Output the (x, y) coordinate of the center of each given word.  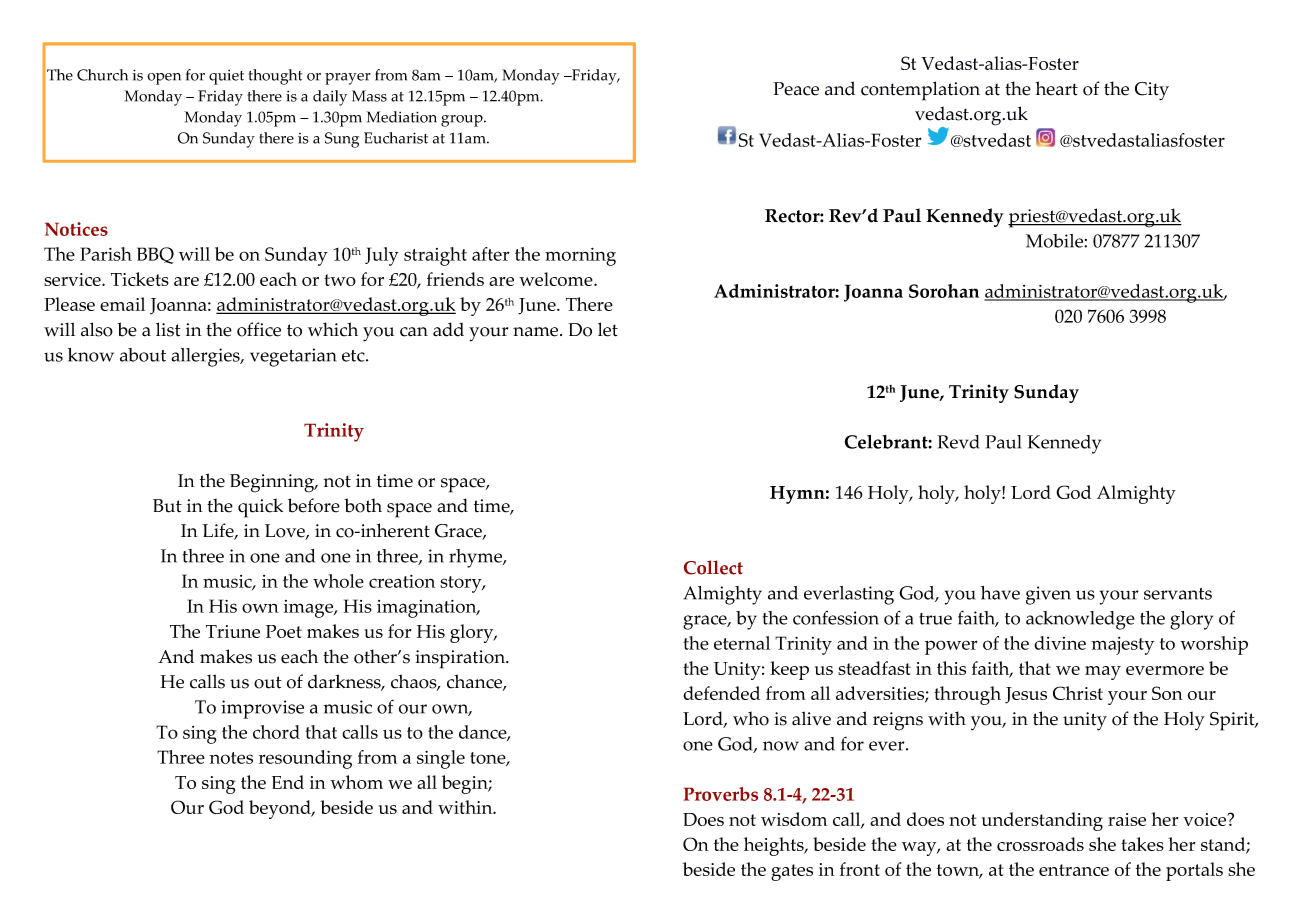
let (608, 329)
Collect (713, 567)
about (143, 355)
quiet (226, 77)
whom (356, 782)
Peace (796, 89)
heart (1056, 88)
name (537, 332)
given (1048, 595)
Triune (233, 631)
